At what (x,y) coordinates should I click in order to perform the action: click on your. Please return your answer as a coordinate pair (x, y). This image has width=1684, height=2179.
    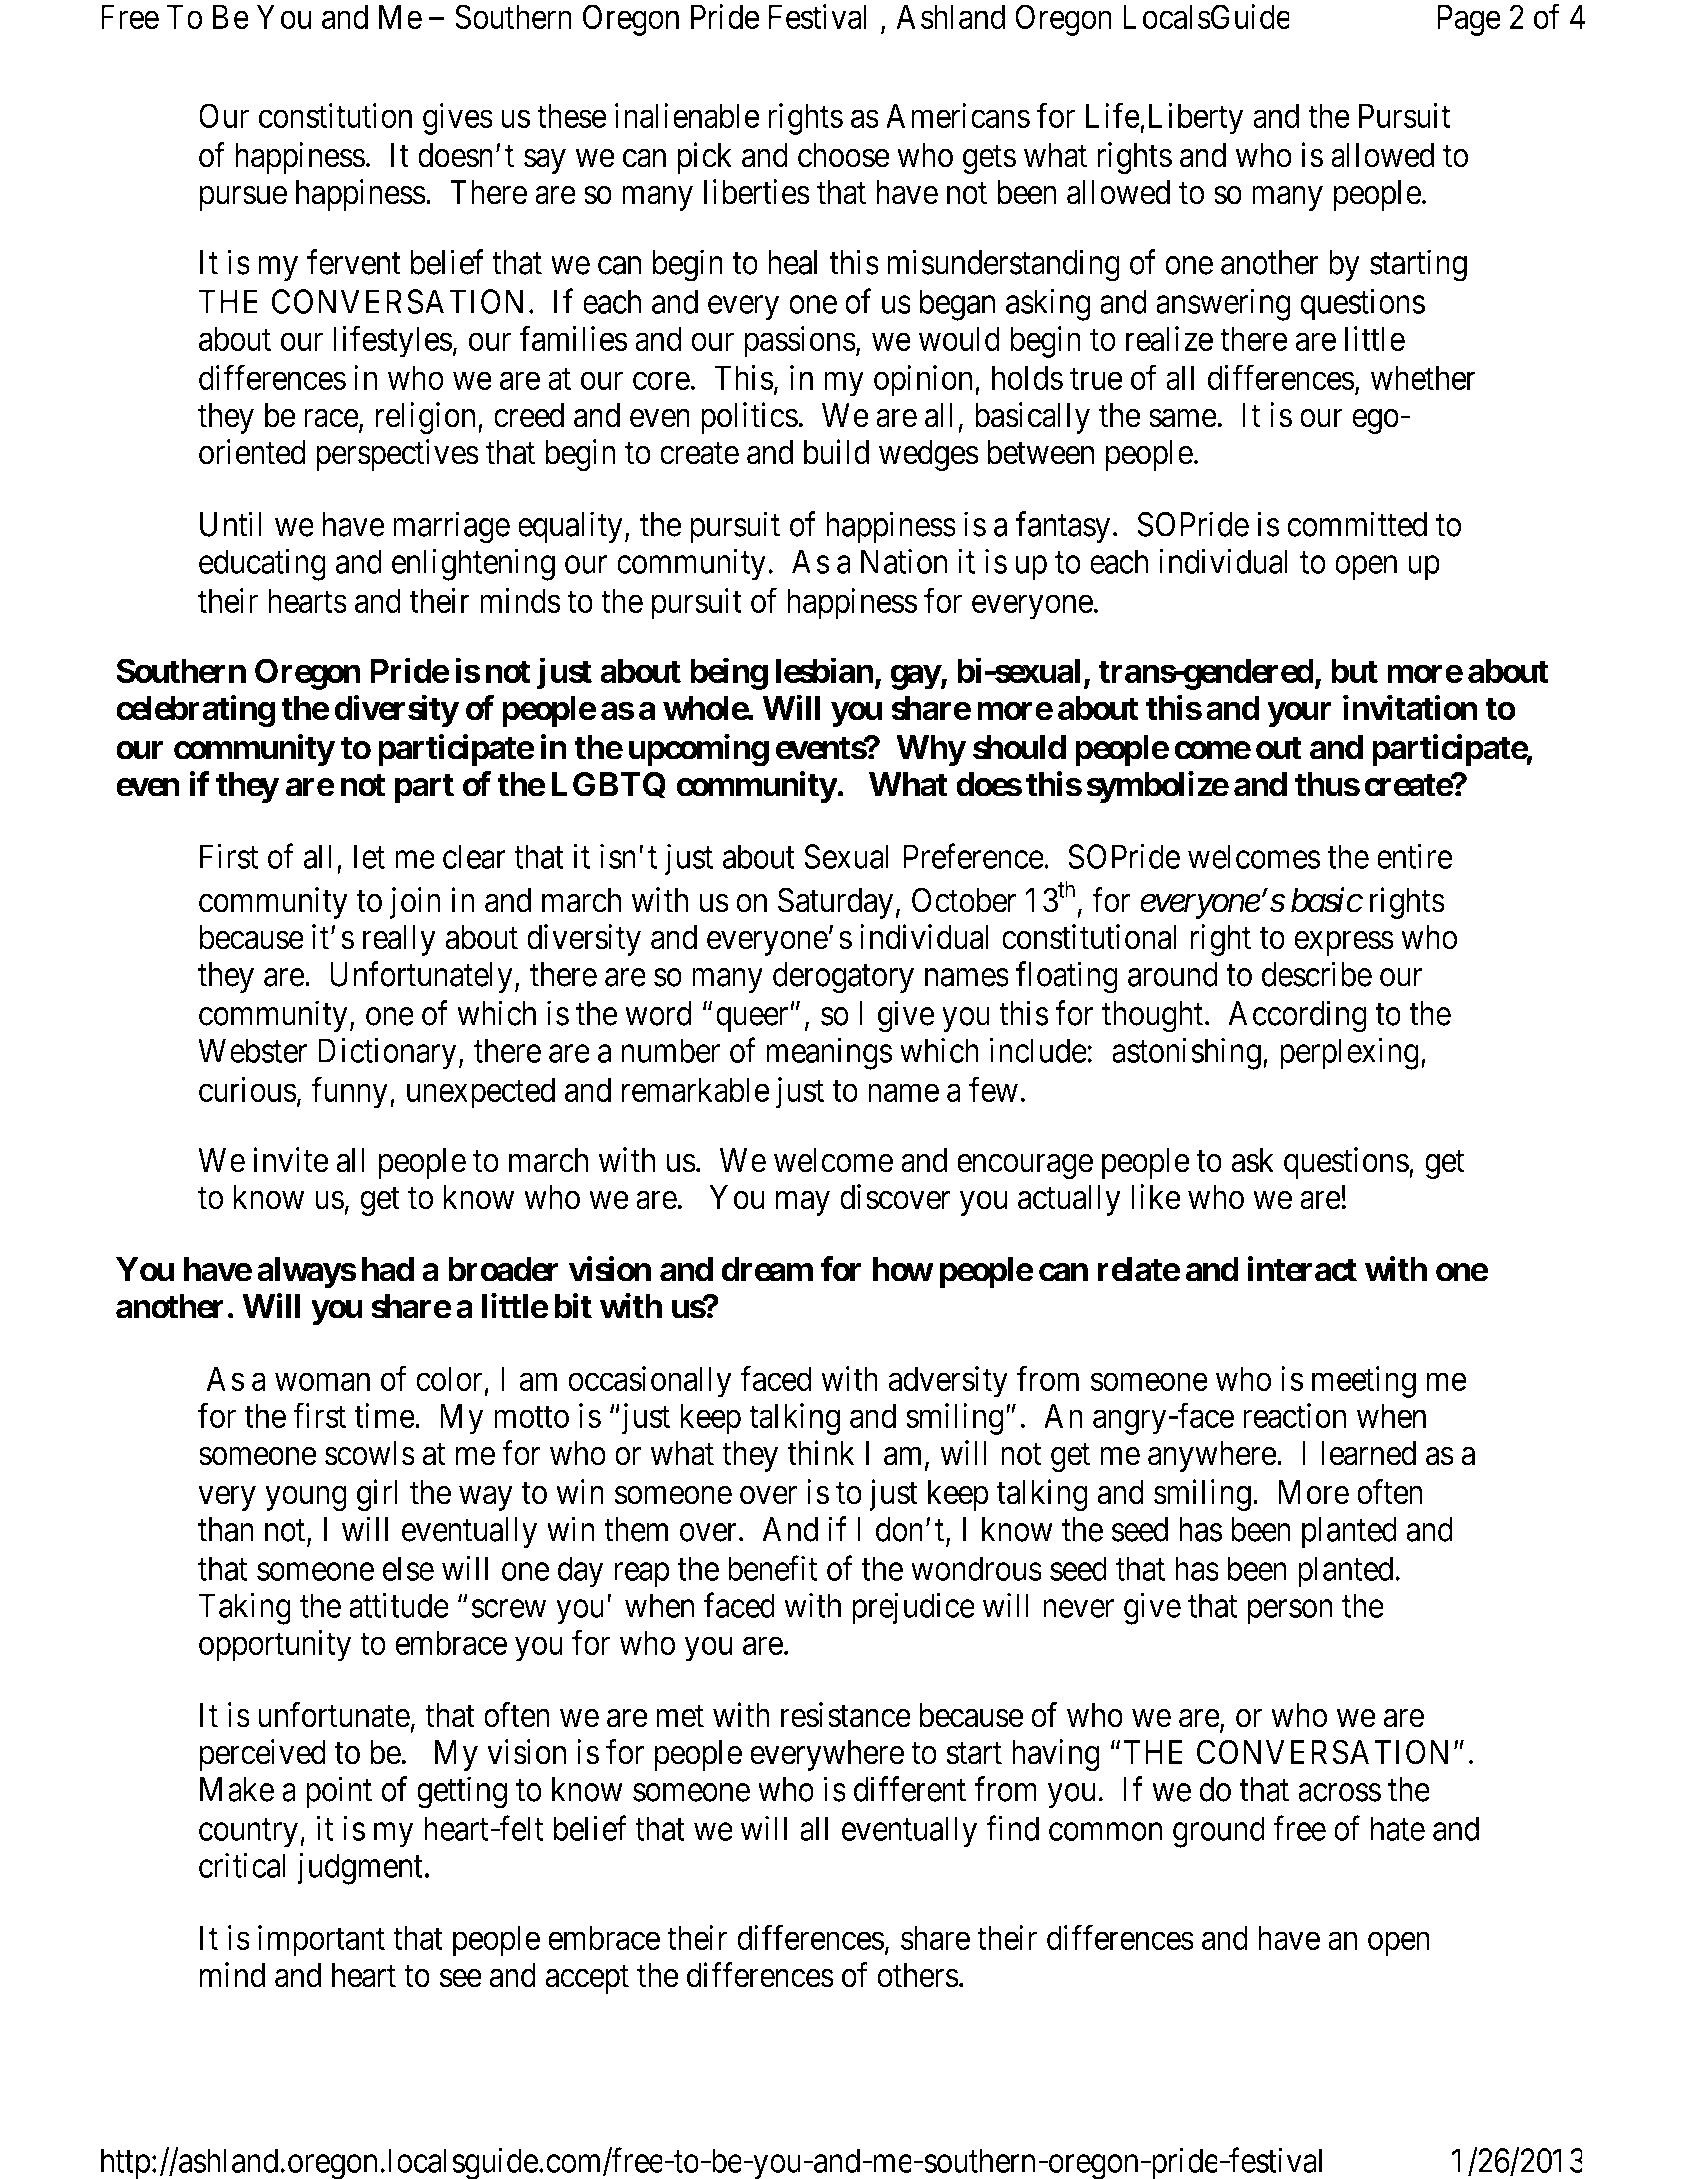
    Looking at the image, I should click on (1299, 714).
